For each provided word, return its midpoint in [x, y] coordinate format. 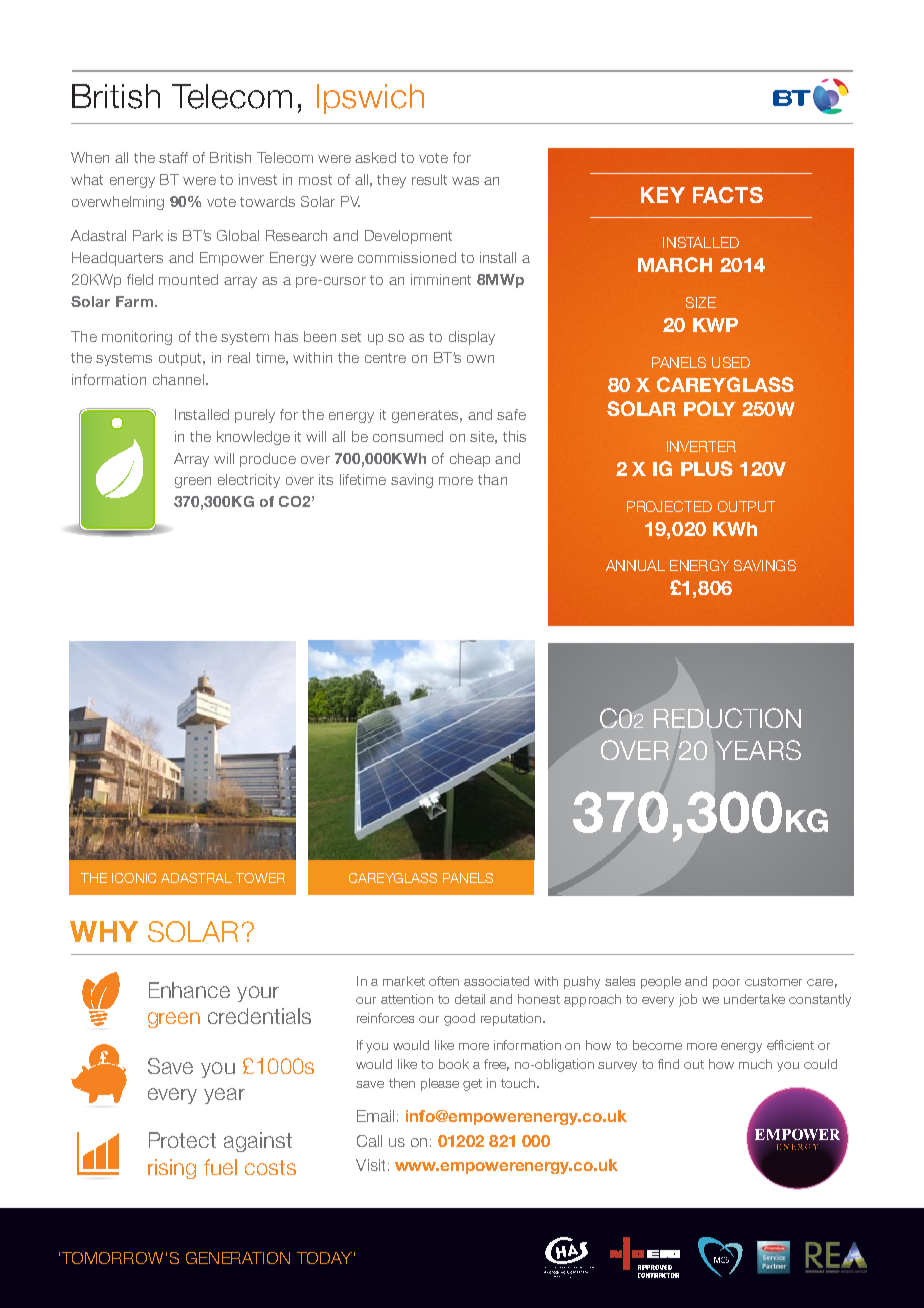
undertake [754, 999]
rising [172, 1169]
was [465, 181]
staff [173, 157]
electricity [249, 481]
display [472, 338]
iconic [134, 878]
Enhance [189, 990]
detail [470, 999]
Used [731, 362]
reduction [727, 718]
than [492, 479]
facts [728, 195]
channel [178, 379]
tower [260, 878]
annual [635, 565]
